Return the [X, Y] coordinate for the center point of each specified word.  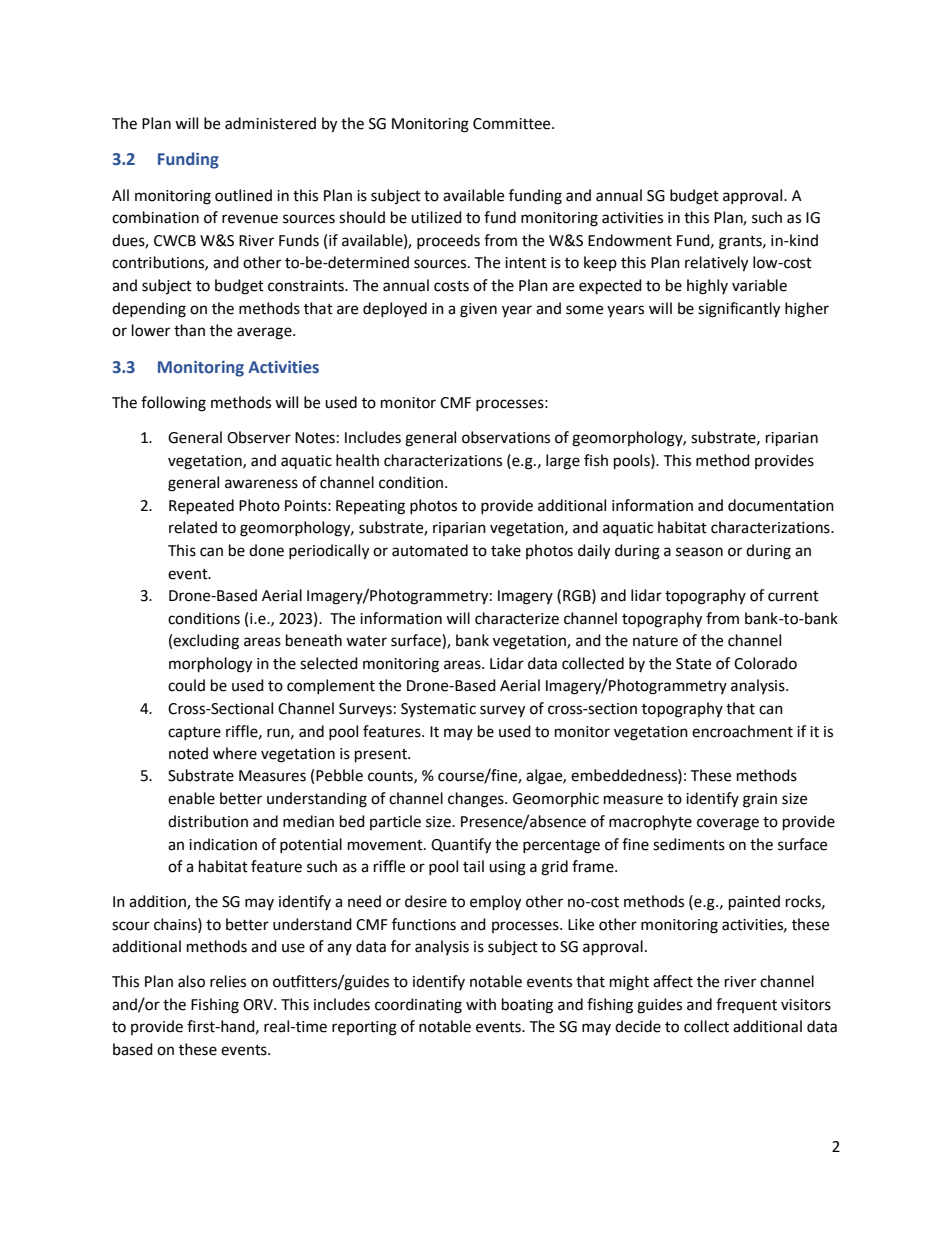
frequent [746, 1005]
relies [228, 981]
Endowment [630, 240]
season [699, 552]
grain [760, 800]
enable [191, 798]
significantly [739, 310]
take [506, 550]
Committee [513, 124]
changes [477, 800]
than [189, 330]
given [478, 310]
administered [270, 123]
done [266, 550]
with [481, 1004]
